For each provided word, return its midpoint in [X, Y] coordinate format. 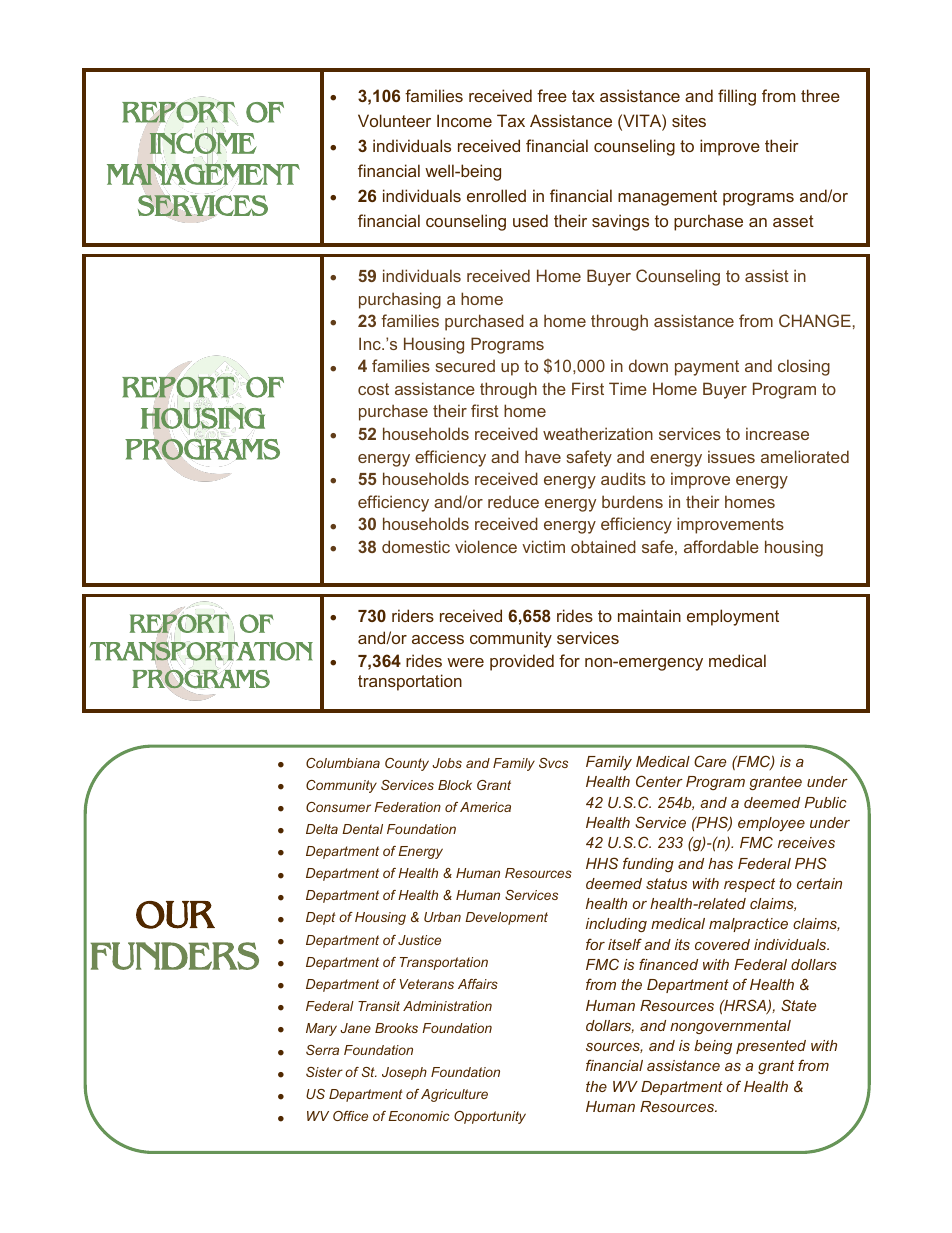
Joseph [404, 1073]
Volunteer [394, 120]
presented [771, 1047]
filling [737, 97]
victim [543, 546]
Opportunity [490, 1117]
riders [413, 615]
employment [733, 617]
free [552, 95]
